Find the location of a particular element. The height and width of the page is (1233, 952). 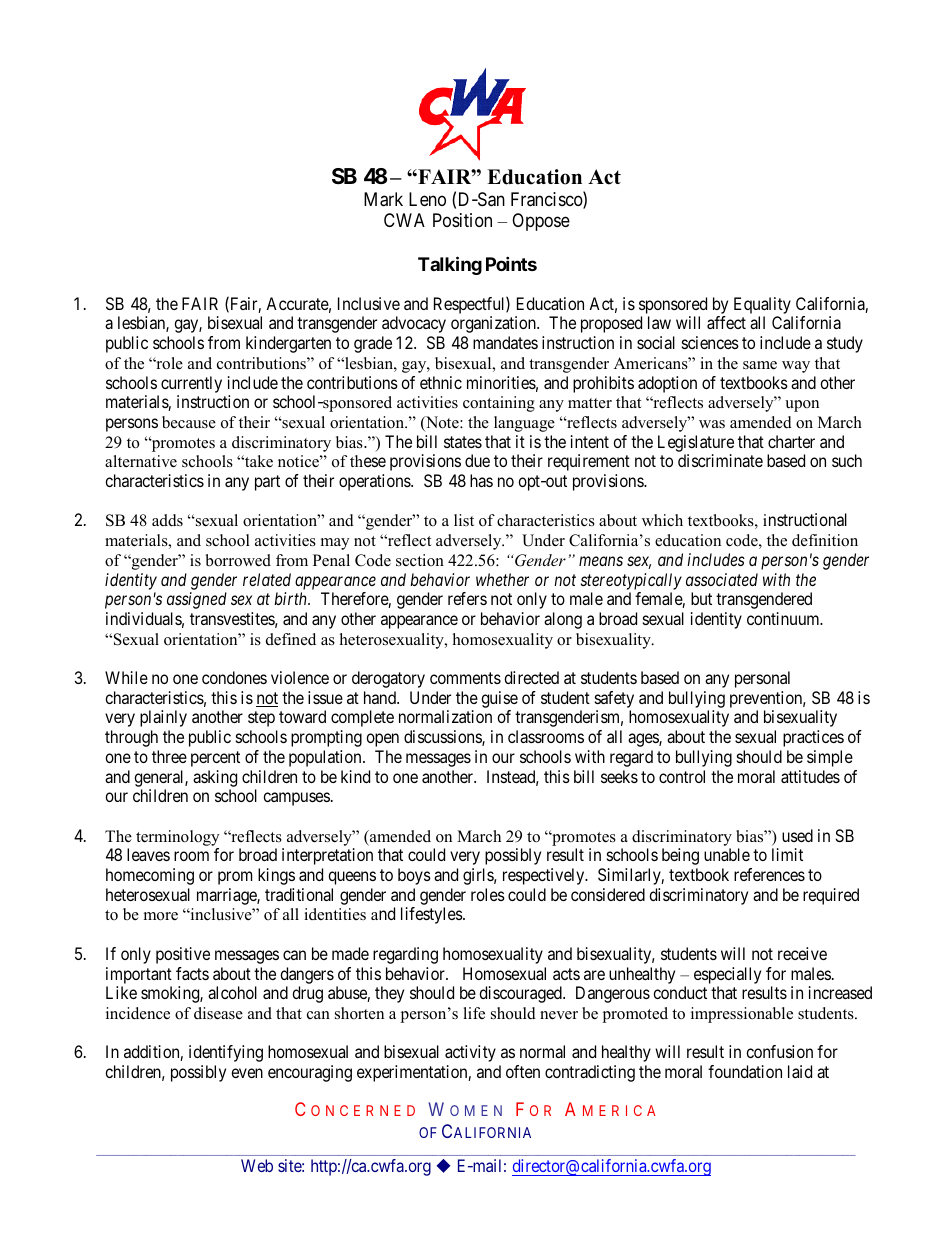

foundation is located at coordinates (745, 1071).
